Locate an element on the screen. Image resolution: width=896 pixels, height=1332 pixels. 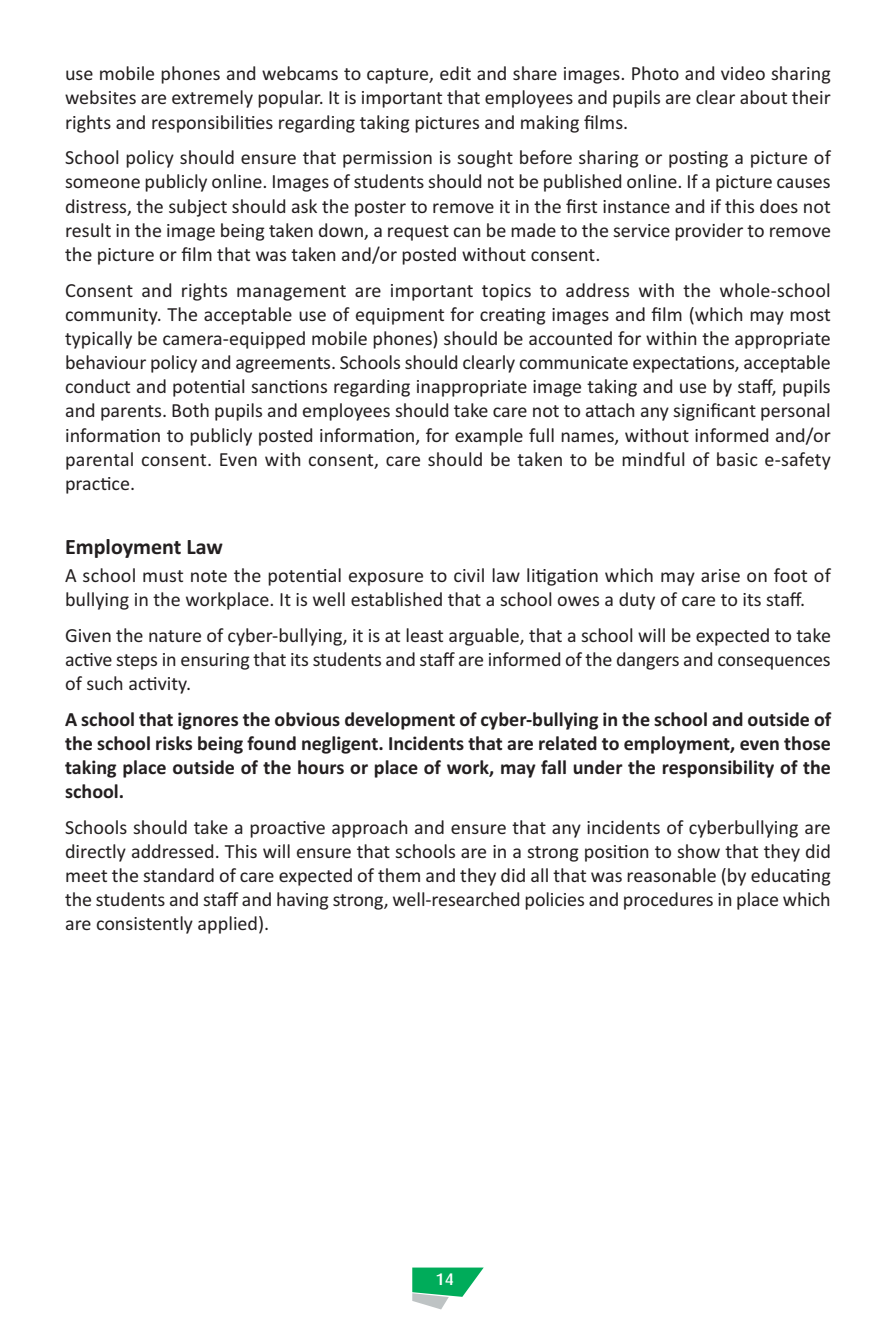
standard is located at coordinates (178, 875).
